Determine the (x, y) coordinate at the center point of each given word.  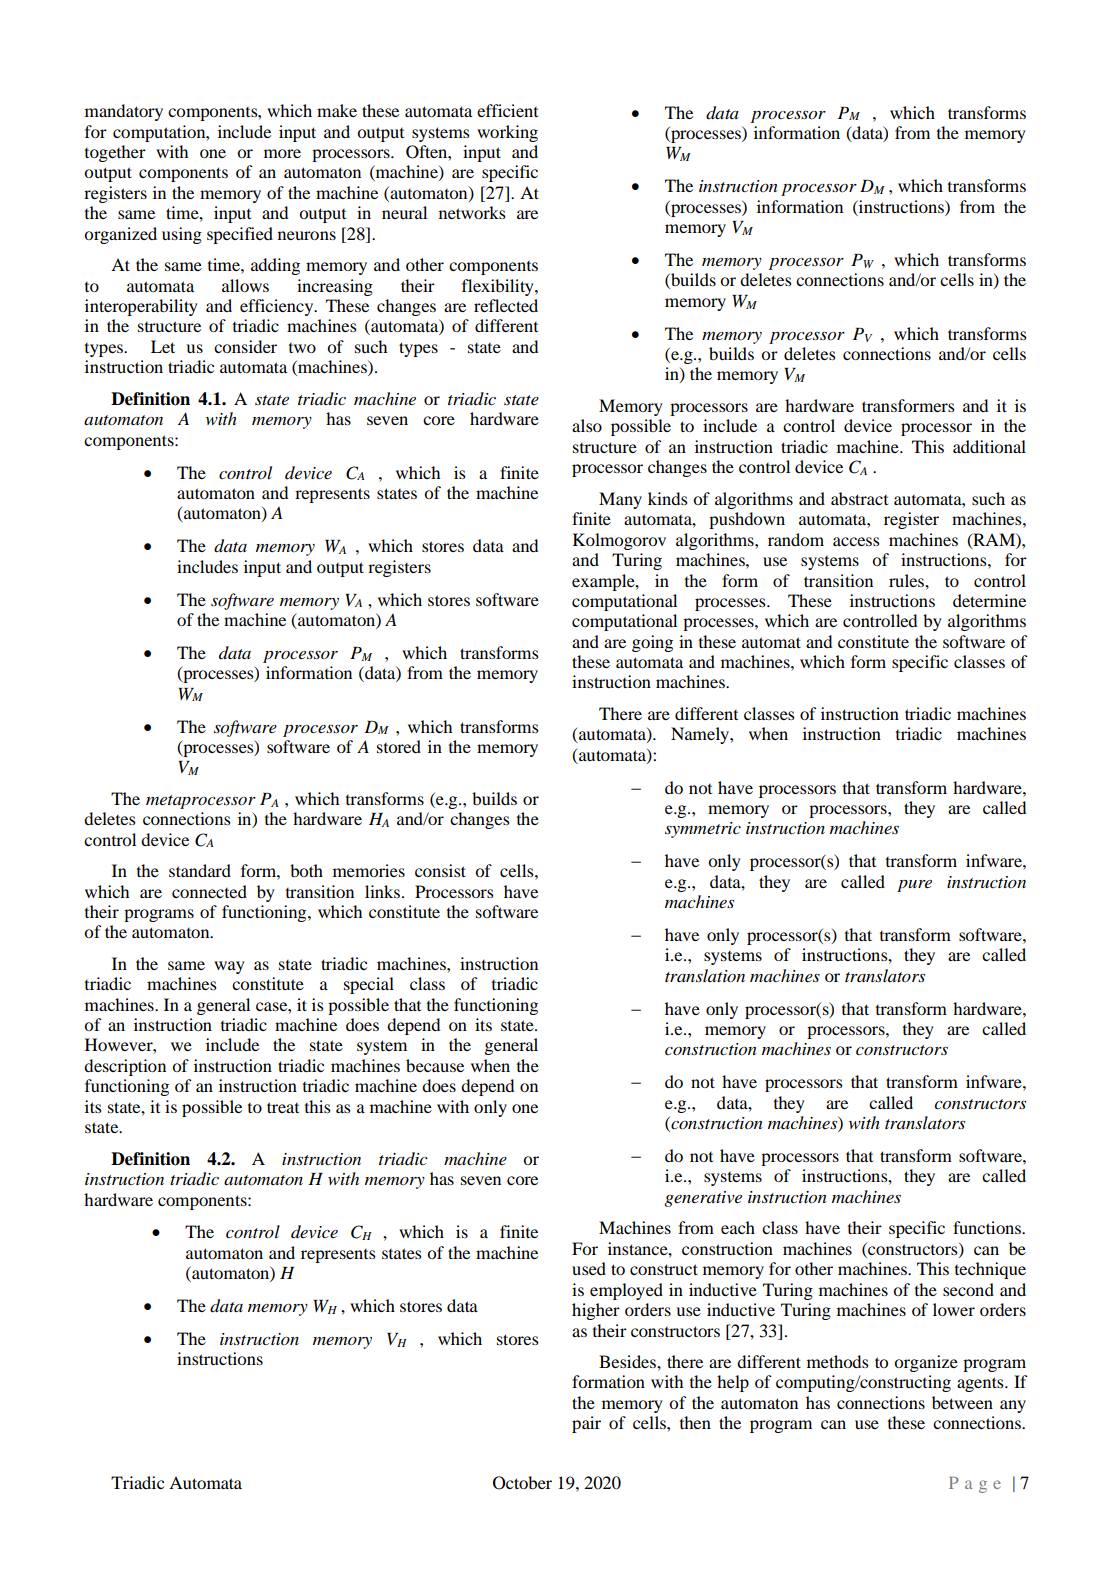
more (282, 153)
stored (399, 746)
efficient (507, 110)
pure (914, 886)
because (435, 1065)
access (856, 541)
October (522, 1483)
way (229, 967)
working (507, 133)
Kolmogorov (619, 541)
